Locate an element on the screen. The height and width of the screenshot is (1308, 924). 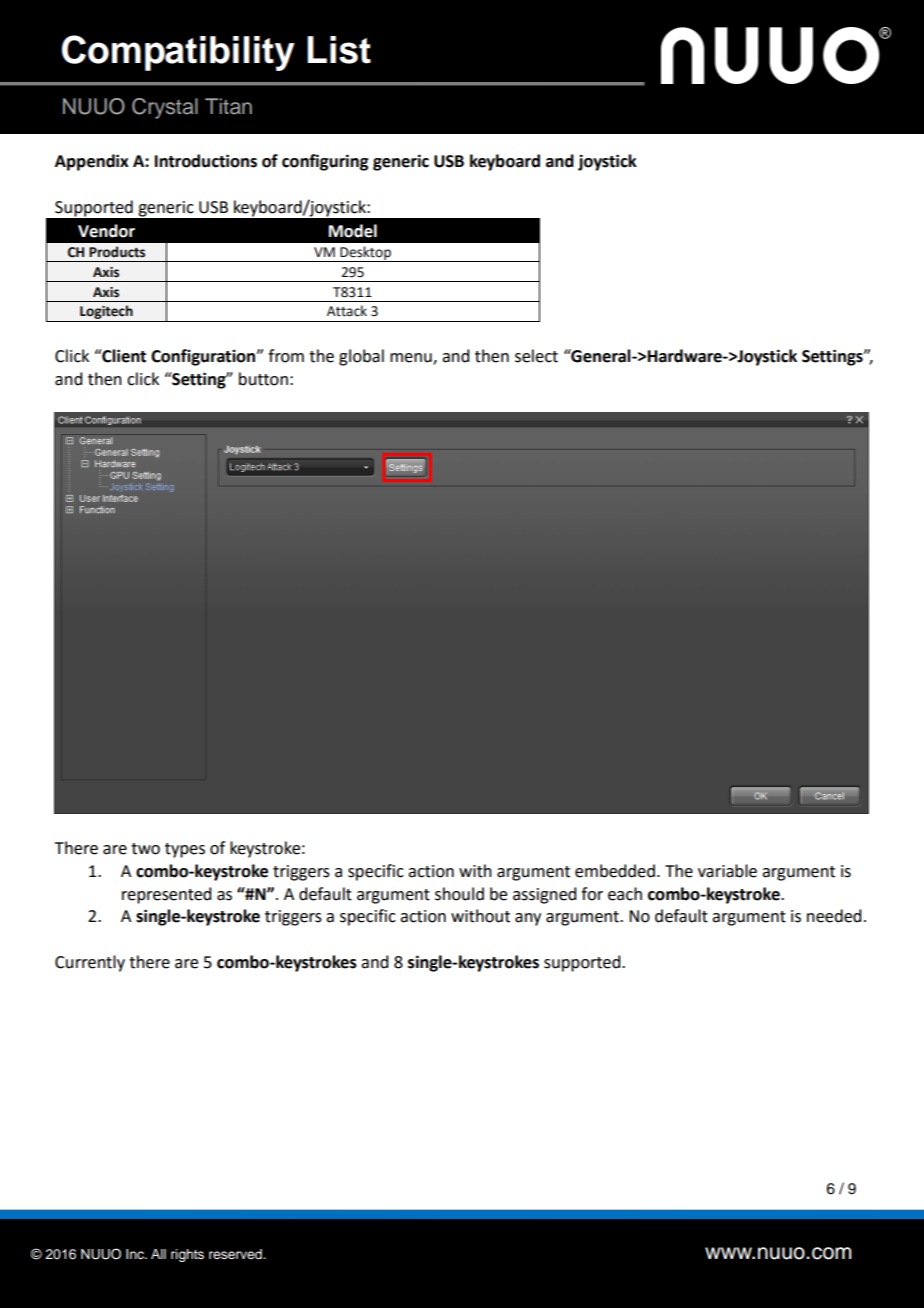
needed is located at coordinates (834, 916).
